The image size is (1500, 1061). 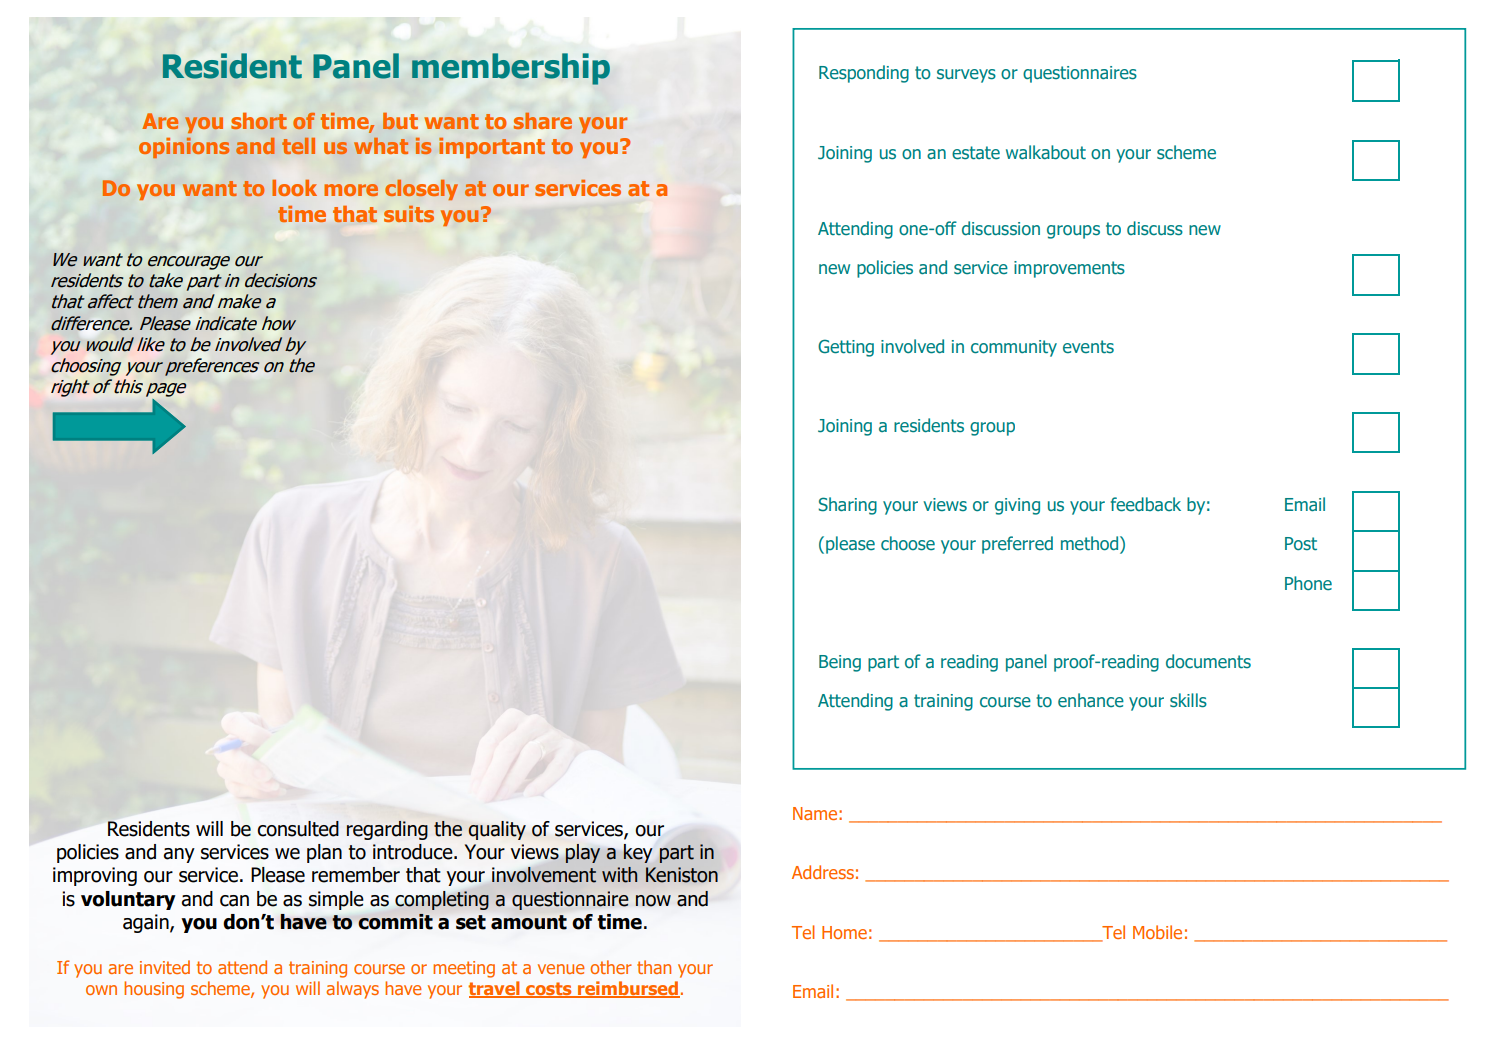 What do you see at coordinates (1088, 347) in the screenshot?
I see `events` at bounding box center [1088, 347].
